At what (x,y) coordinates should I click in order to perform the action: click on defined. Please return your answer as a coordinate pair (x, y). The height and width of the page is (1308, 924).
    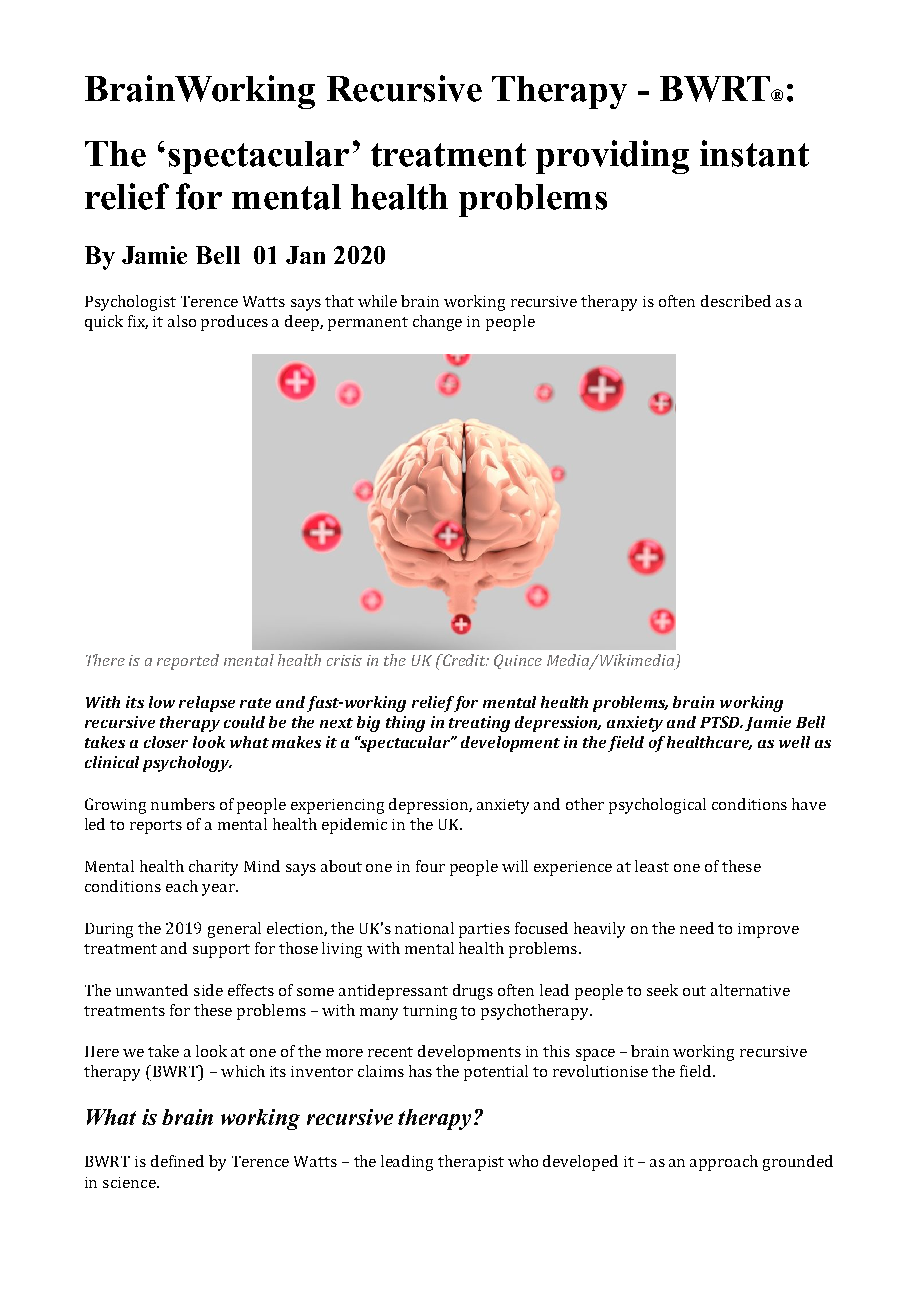
    Looking at the image, I should click on (177, 1161).
